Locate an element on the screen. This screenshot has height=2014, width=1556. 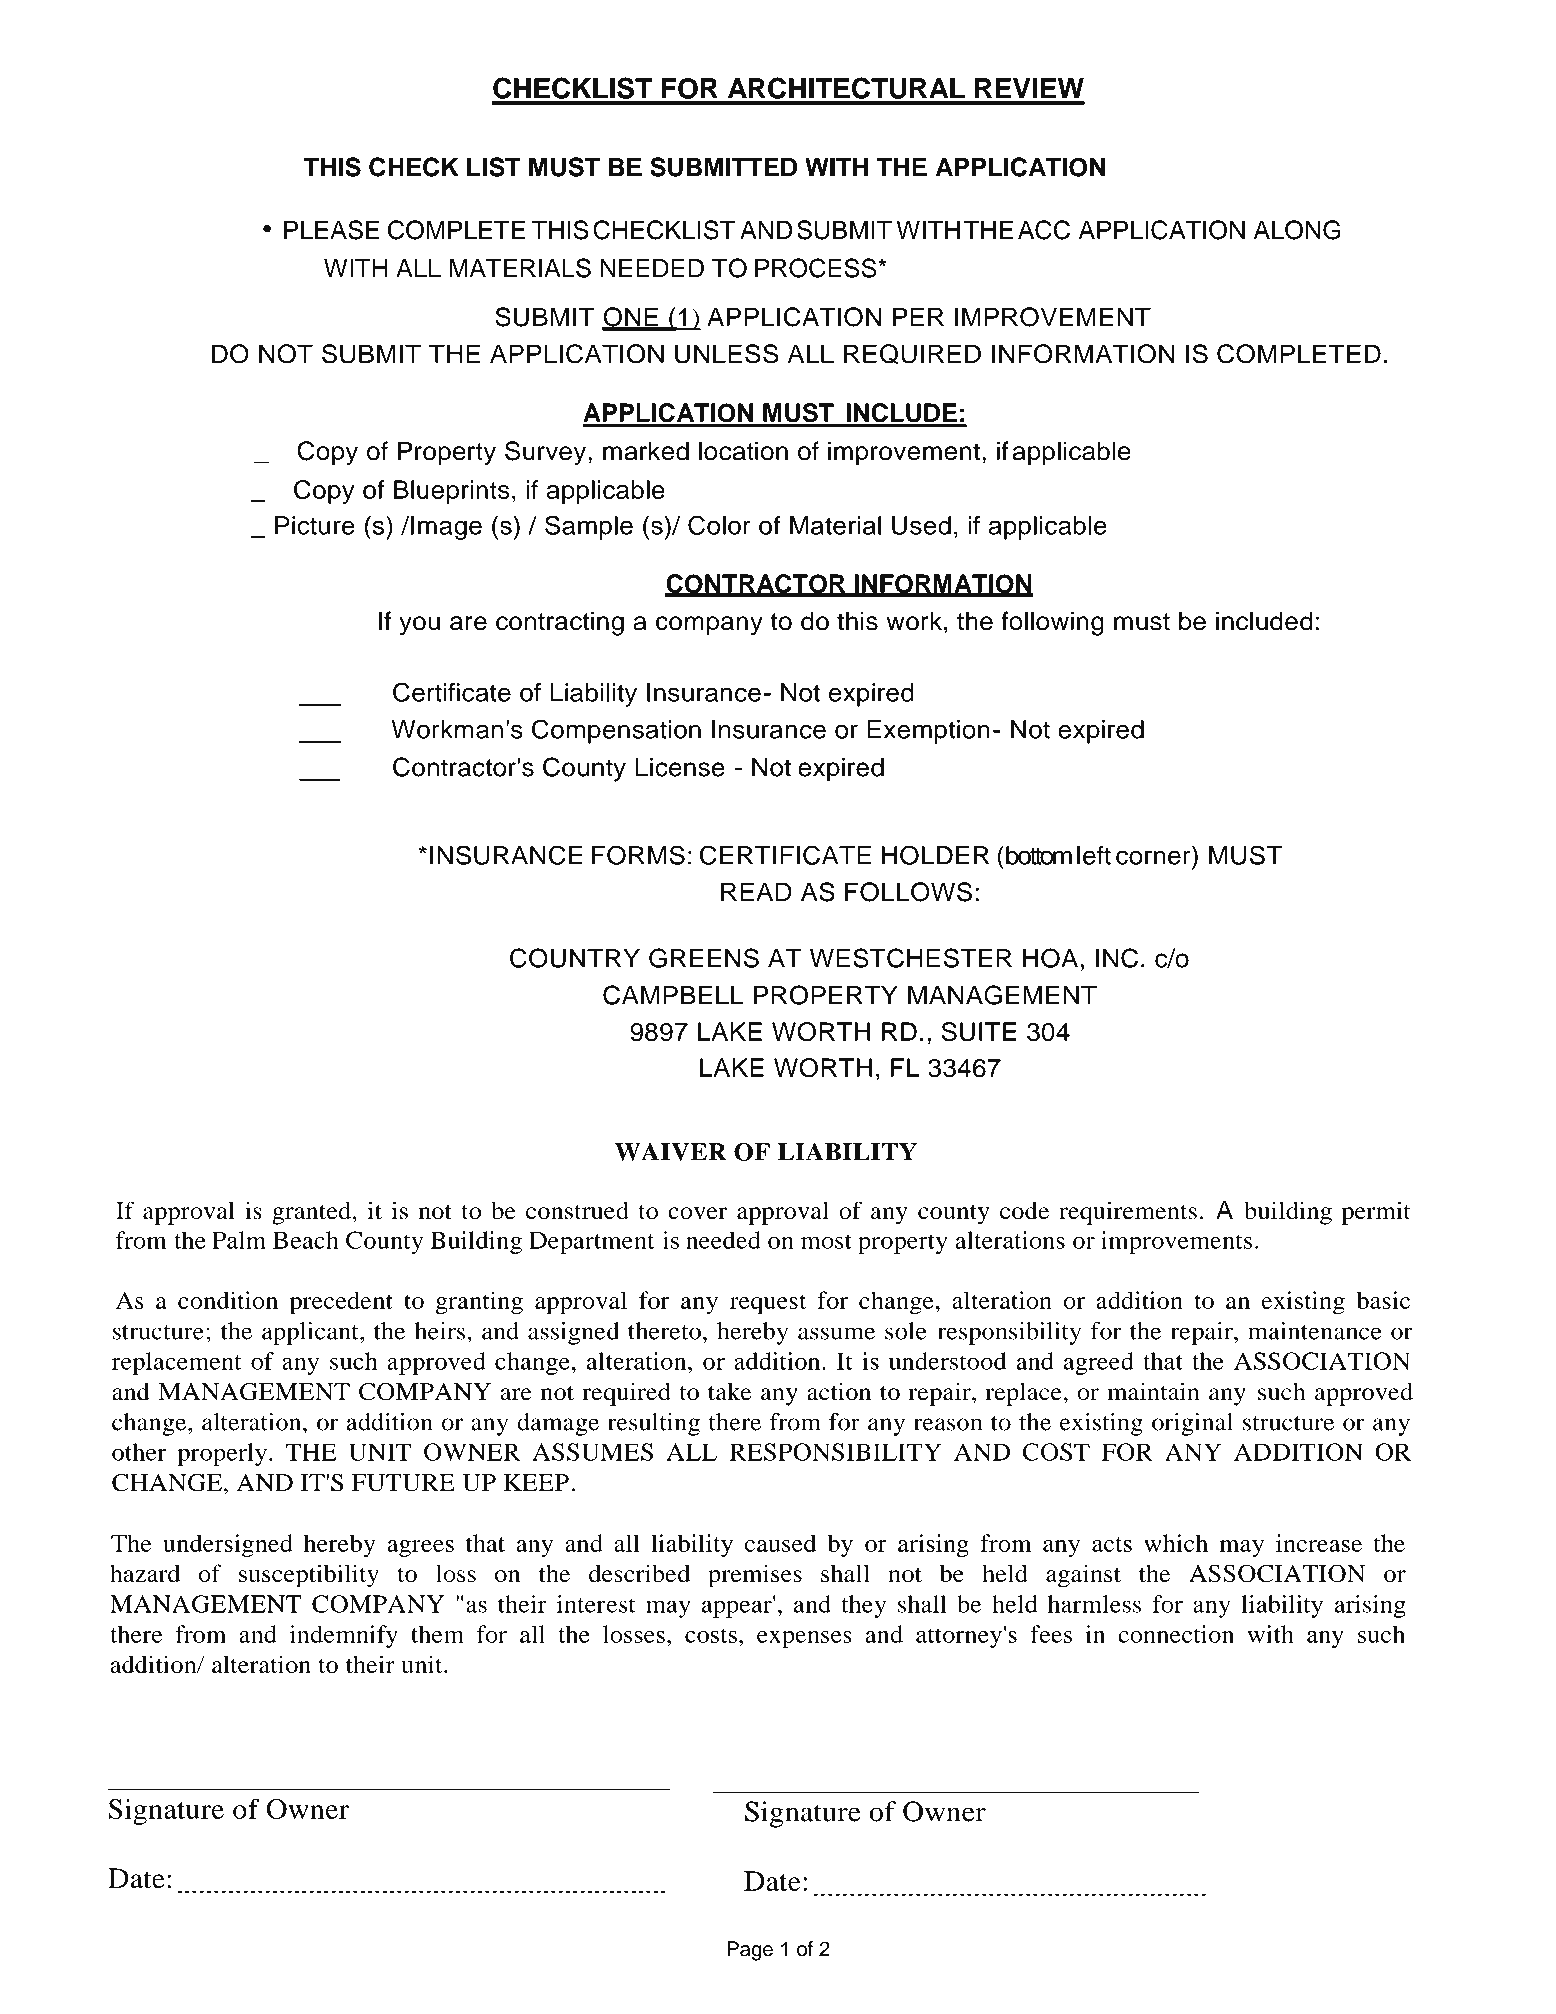
ALONG is located at coordinates (1297, 230).
